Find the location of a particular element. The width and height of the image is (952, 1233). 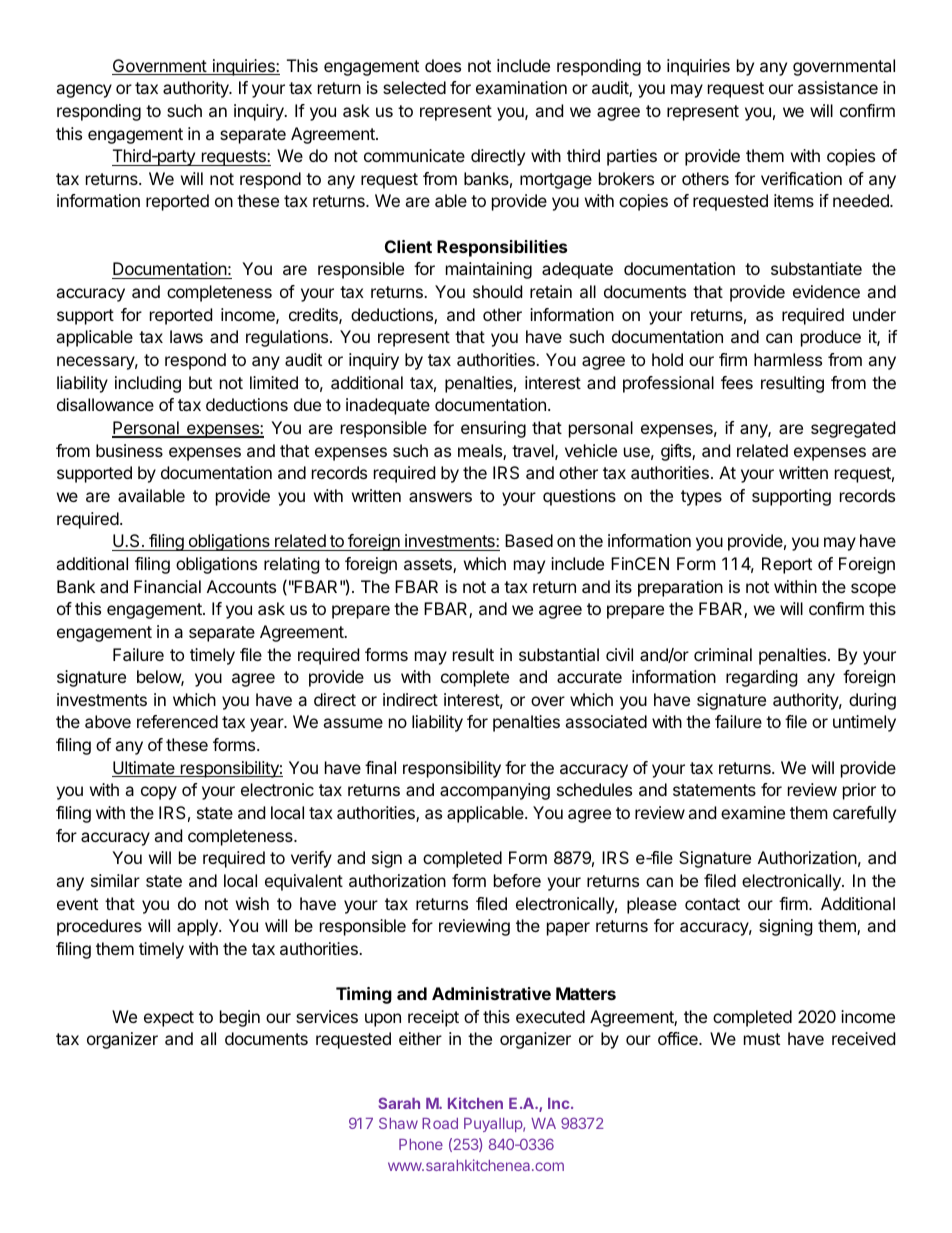

apply is located at coordinates (198, 927).
